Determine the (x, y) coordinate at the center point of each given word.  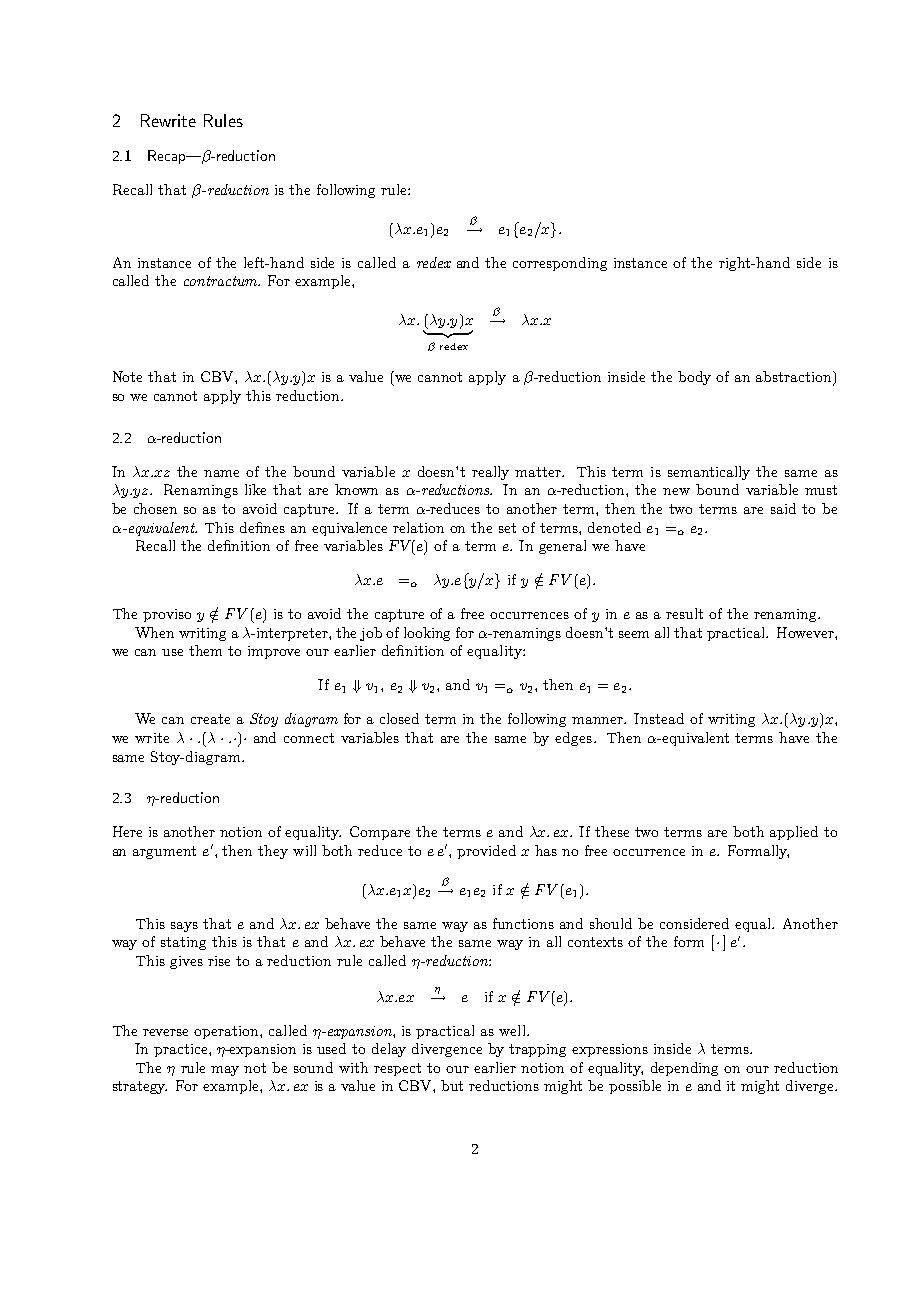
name (221, 473)
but (452, 1085)
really (490, 473)
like (255, 489)
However (806, 632)
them (205, 650)
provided (486, 852)
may (225, 1071)
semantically (709, 473)
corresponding (560, 264)
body (694, 378)
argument (164, 852)
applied (794, 833)
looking (427, 634)
